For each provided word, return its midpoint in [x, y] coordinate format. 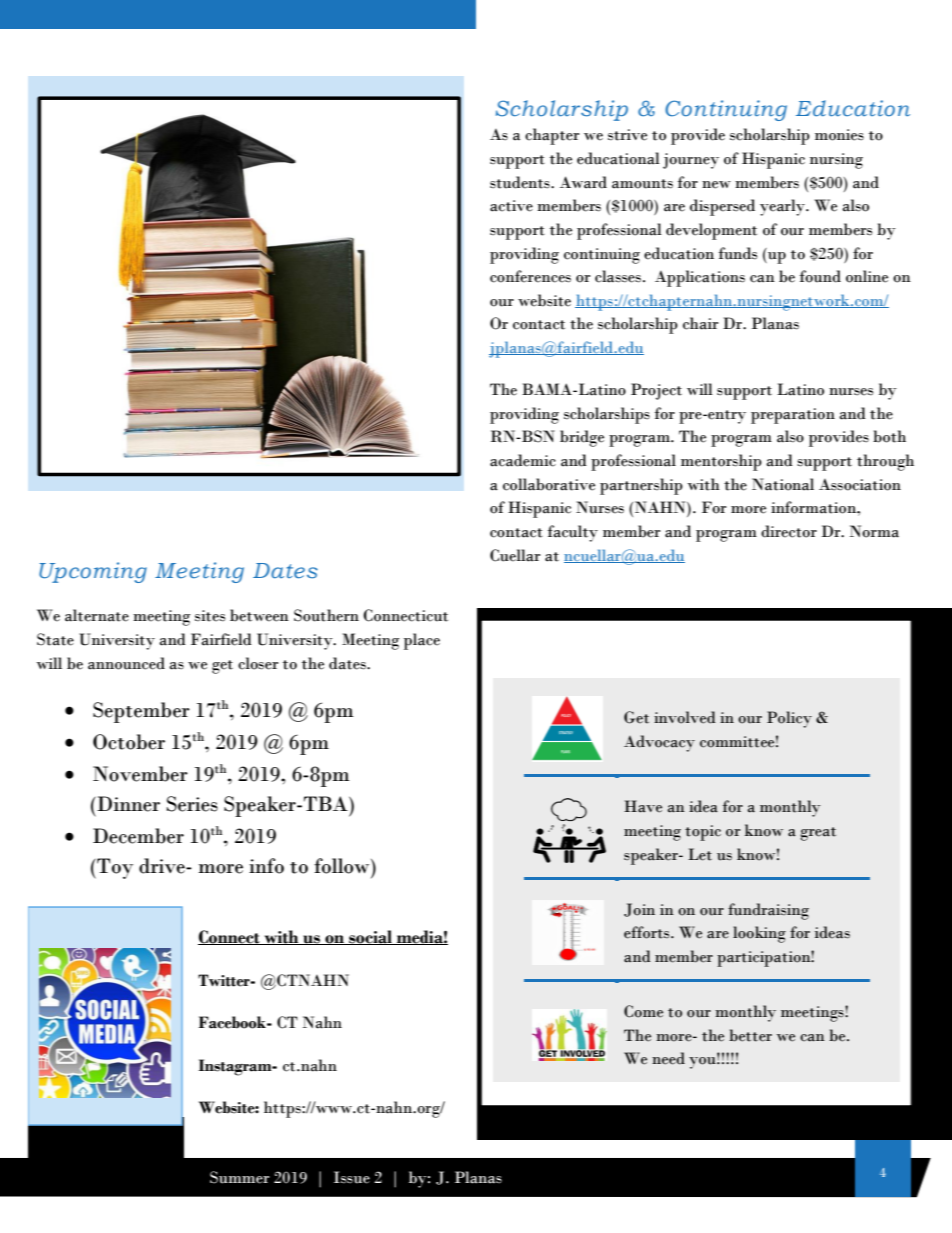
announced [126, 663]
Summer [239, 1177]
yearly [783, 207]
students [521, 182]
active [511, 206]
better [750, 1035]
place [422, 641]
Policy [789, 719]
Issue [352, 1177]
